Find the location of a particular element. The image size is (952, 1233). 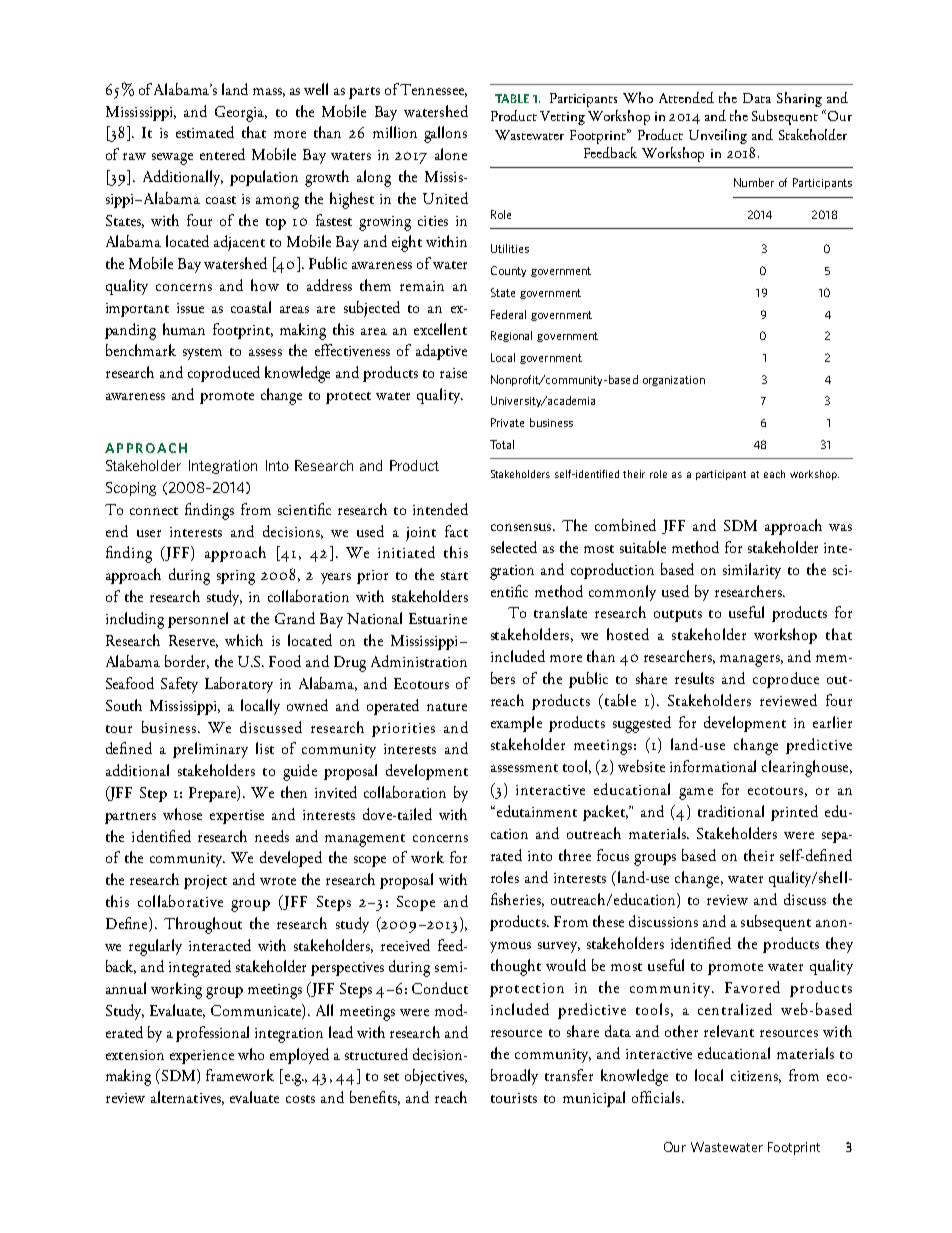

experience is located at coordinates (202, 1057).
